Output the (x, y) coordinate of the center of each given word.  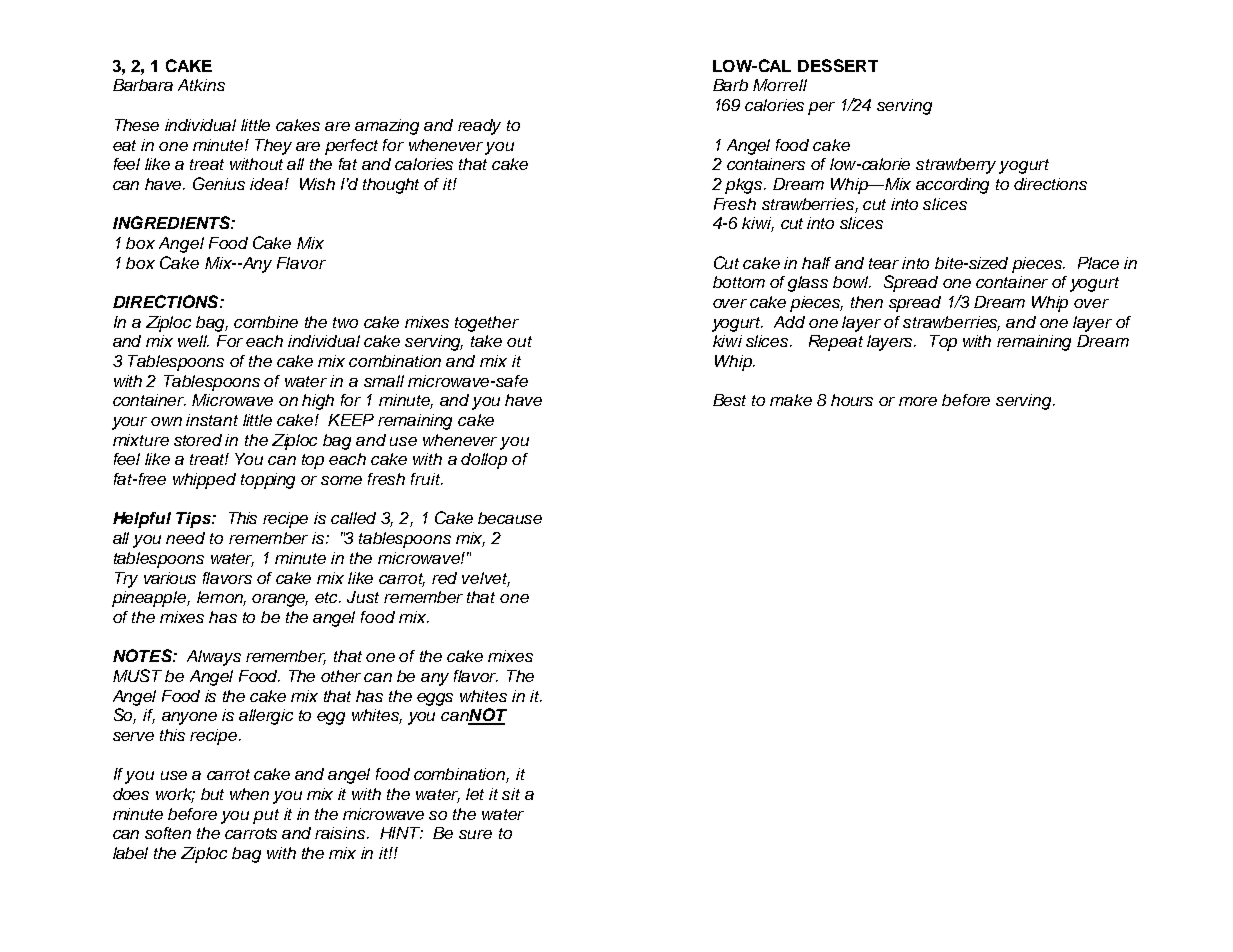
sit (511, 794)
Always (214, 658)
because (510, 518)
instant (212, 420)
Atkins (201, 85)
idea (266, 184)
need (185, 538)
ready (479, 127)
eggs (435, 699)
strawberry (958, 166)
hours (852, 400)
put (266, 816)
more (918, 401)
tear (884, 263)
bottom (739, 282)
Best (729, 400)
